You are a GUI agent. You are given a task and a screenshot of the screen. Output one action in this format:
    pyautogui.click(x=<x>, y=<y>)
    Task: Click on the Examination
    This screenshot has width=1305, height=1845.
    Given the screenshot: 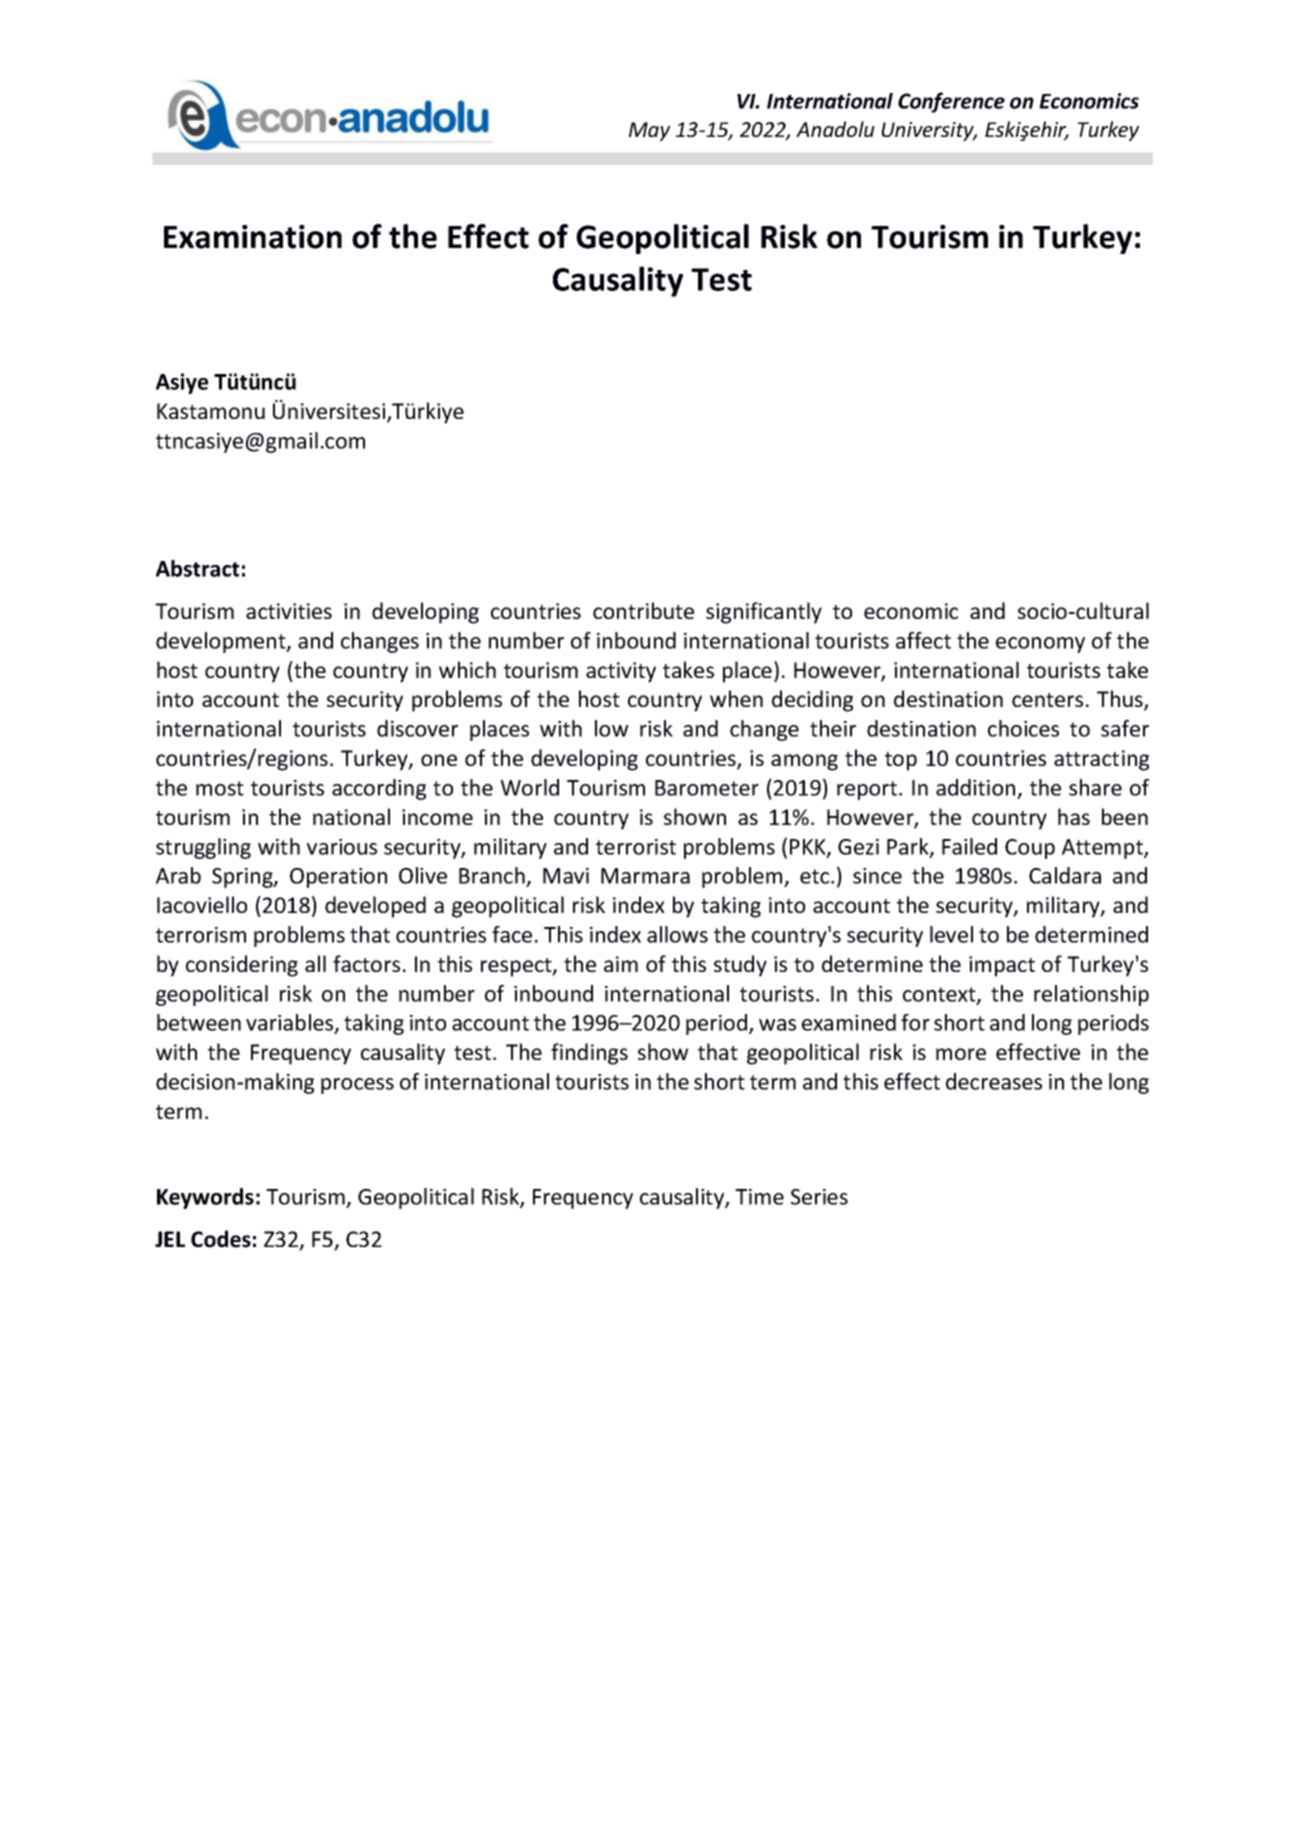 What is the action you would take?
    pyautogui.click(x=253, y=237)
